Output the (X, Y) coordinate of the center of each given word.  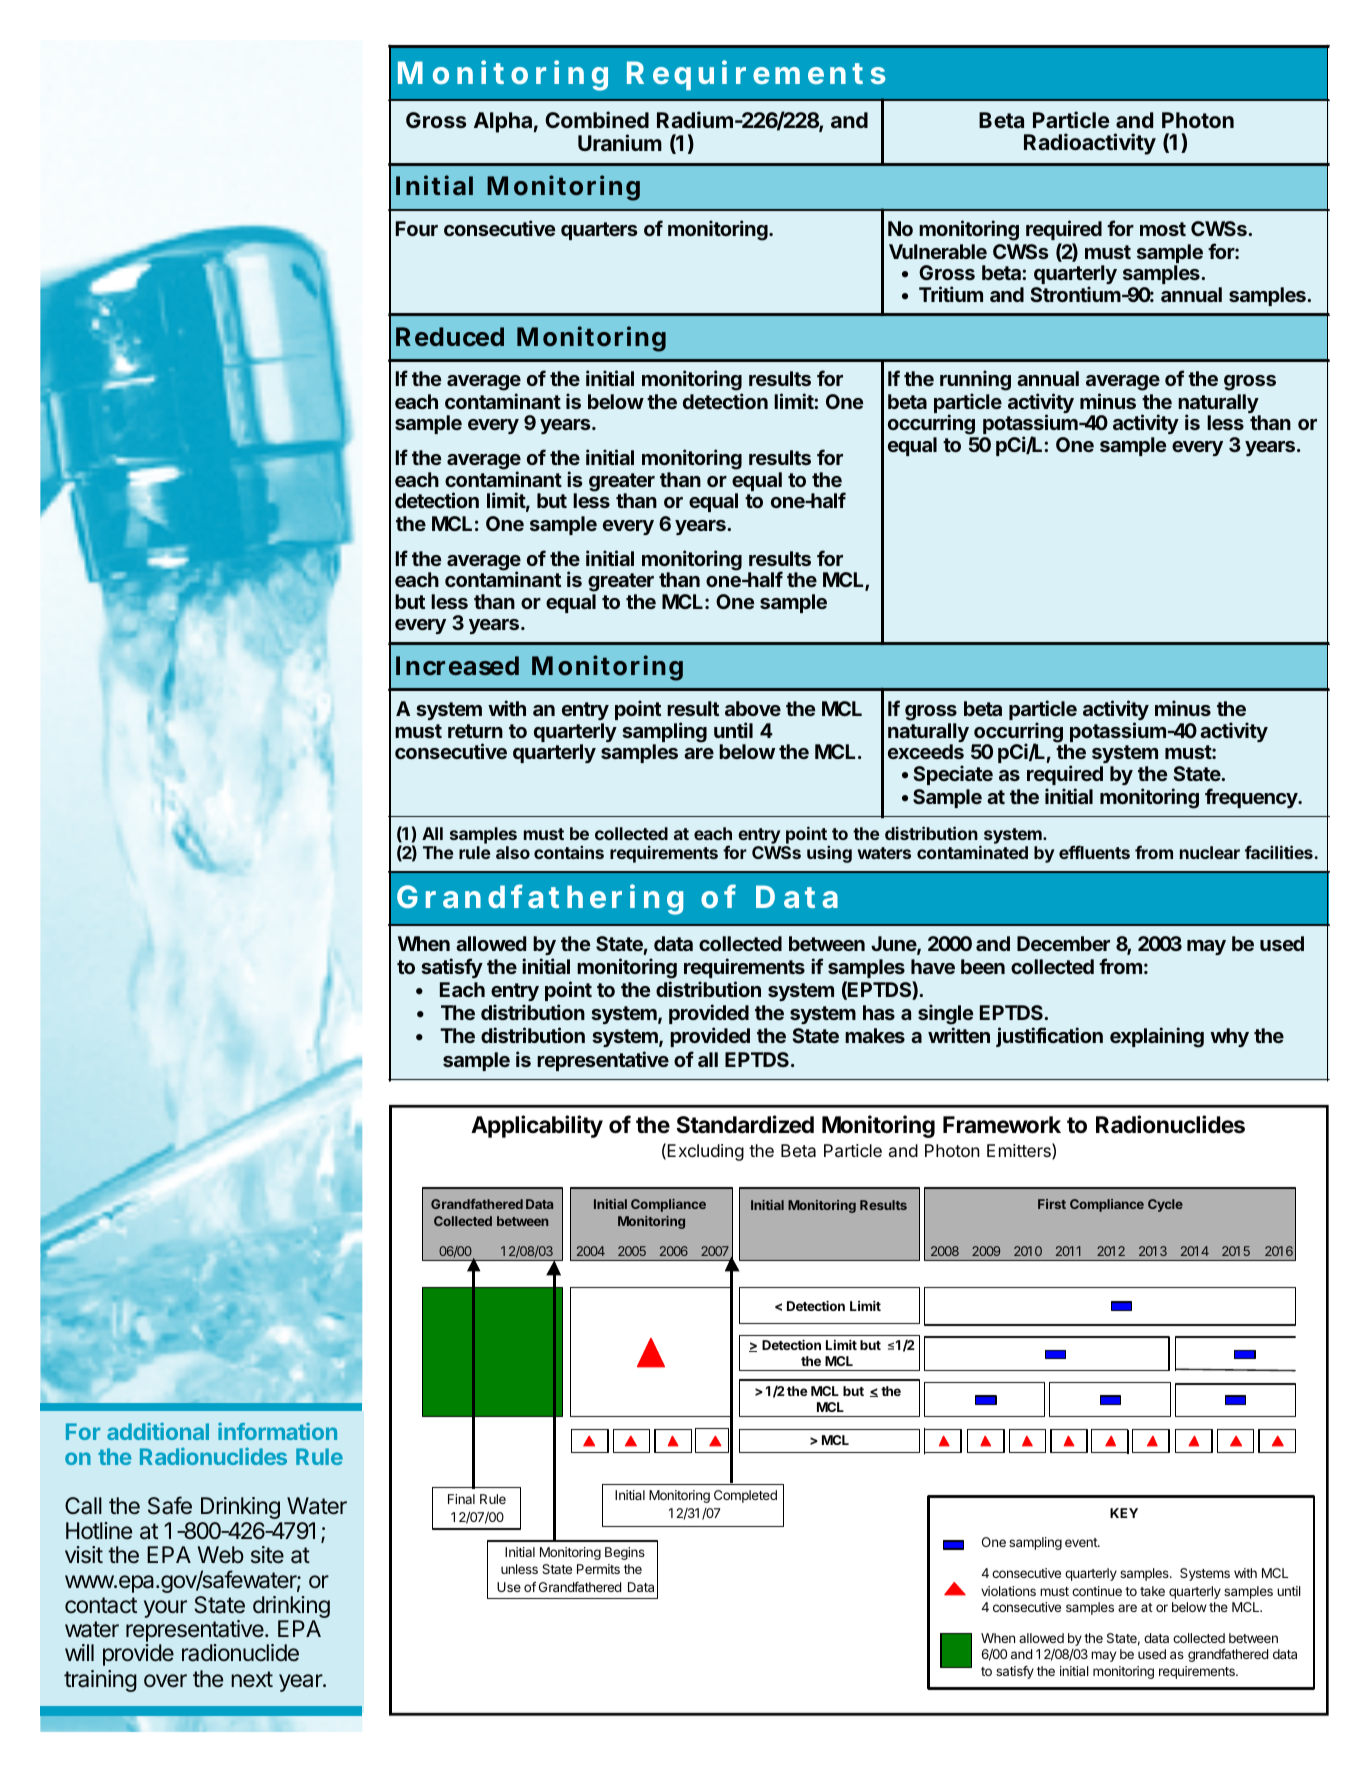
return (475, 731)
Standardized (745, 1124)
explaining (1157, 1037)
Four (417, 228)
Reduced (450, 336)
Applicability (537, 1126)
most (1163, 229)
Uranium (620, 142)
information (277, 1431)
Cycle (1165, 1205)
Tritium (951, 294)
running (975, 380)
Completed (745, 1496)
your (165, 1609)
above (753, 708)
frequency (1252, 798)
